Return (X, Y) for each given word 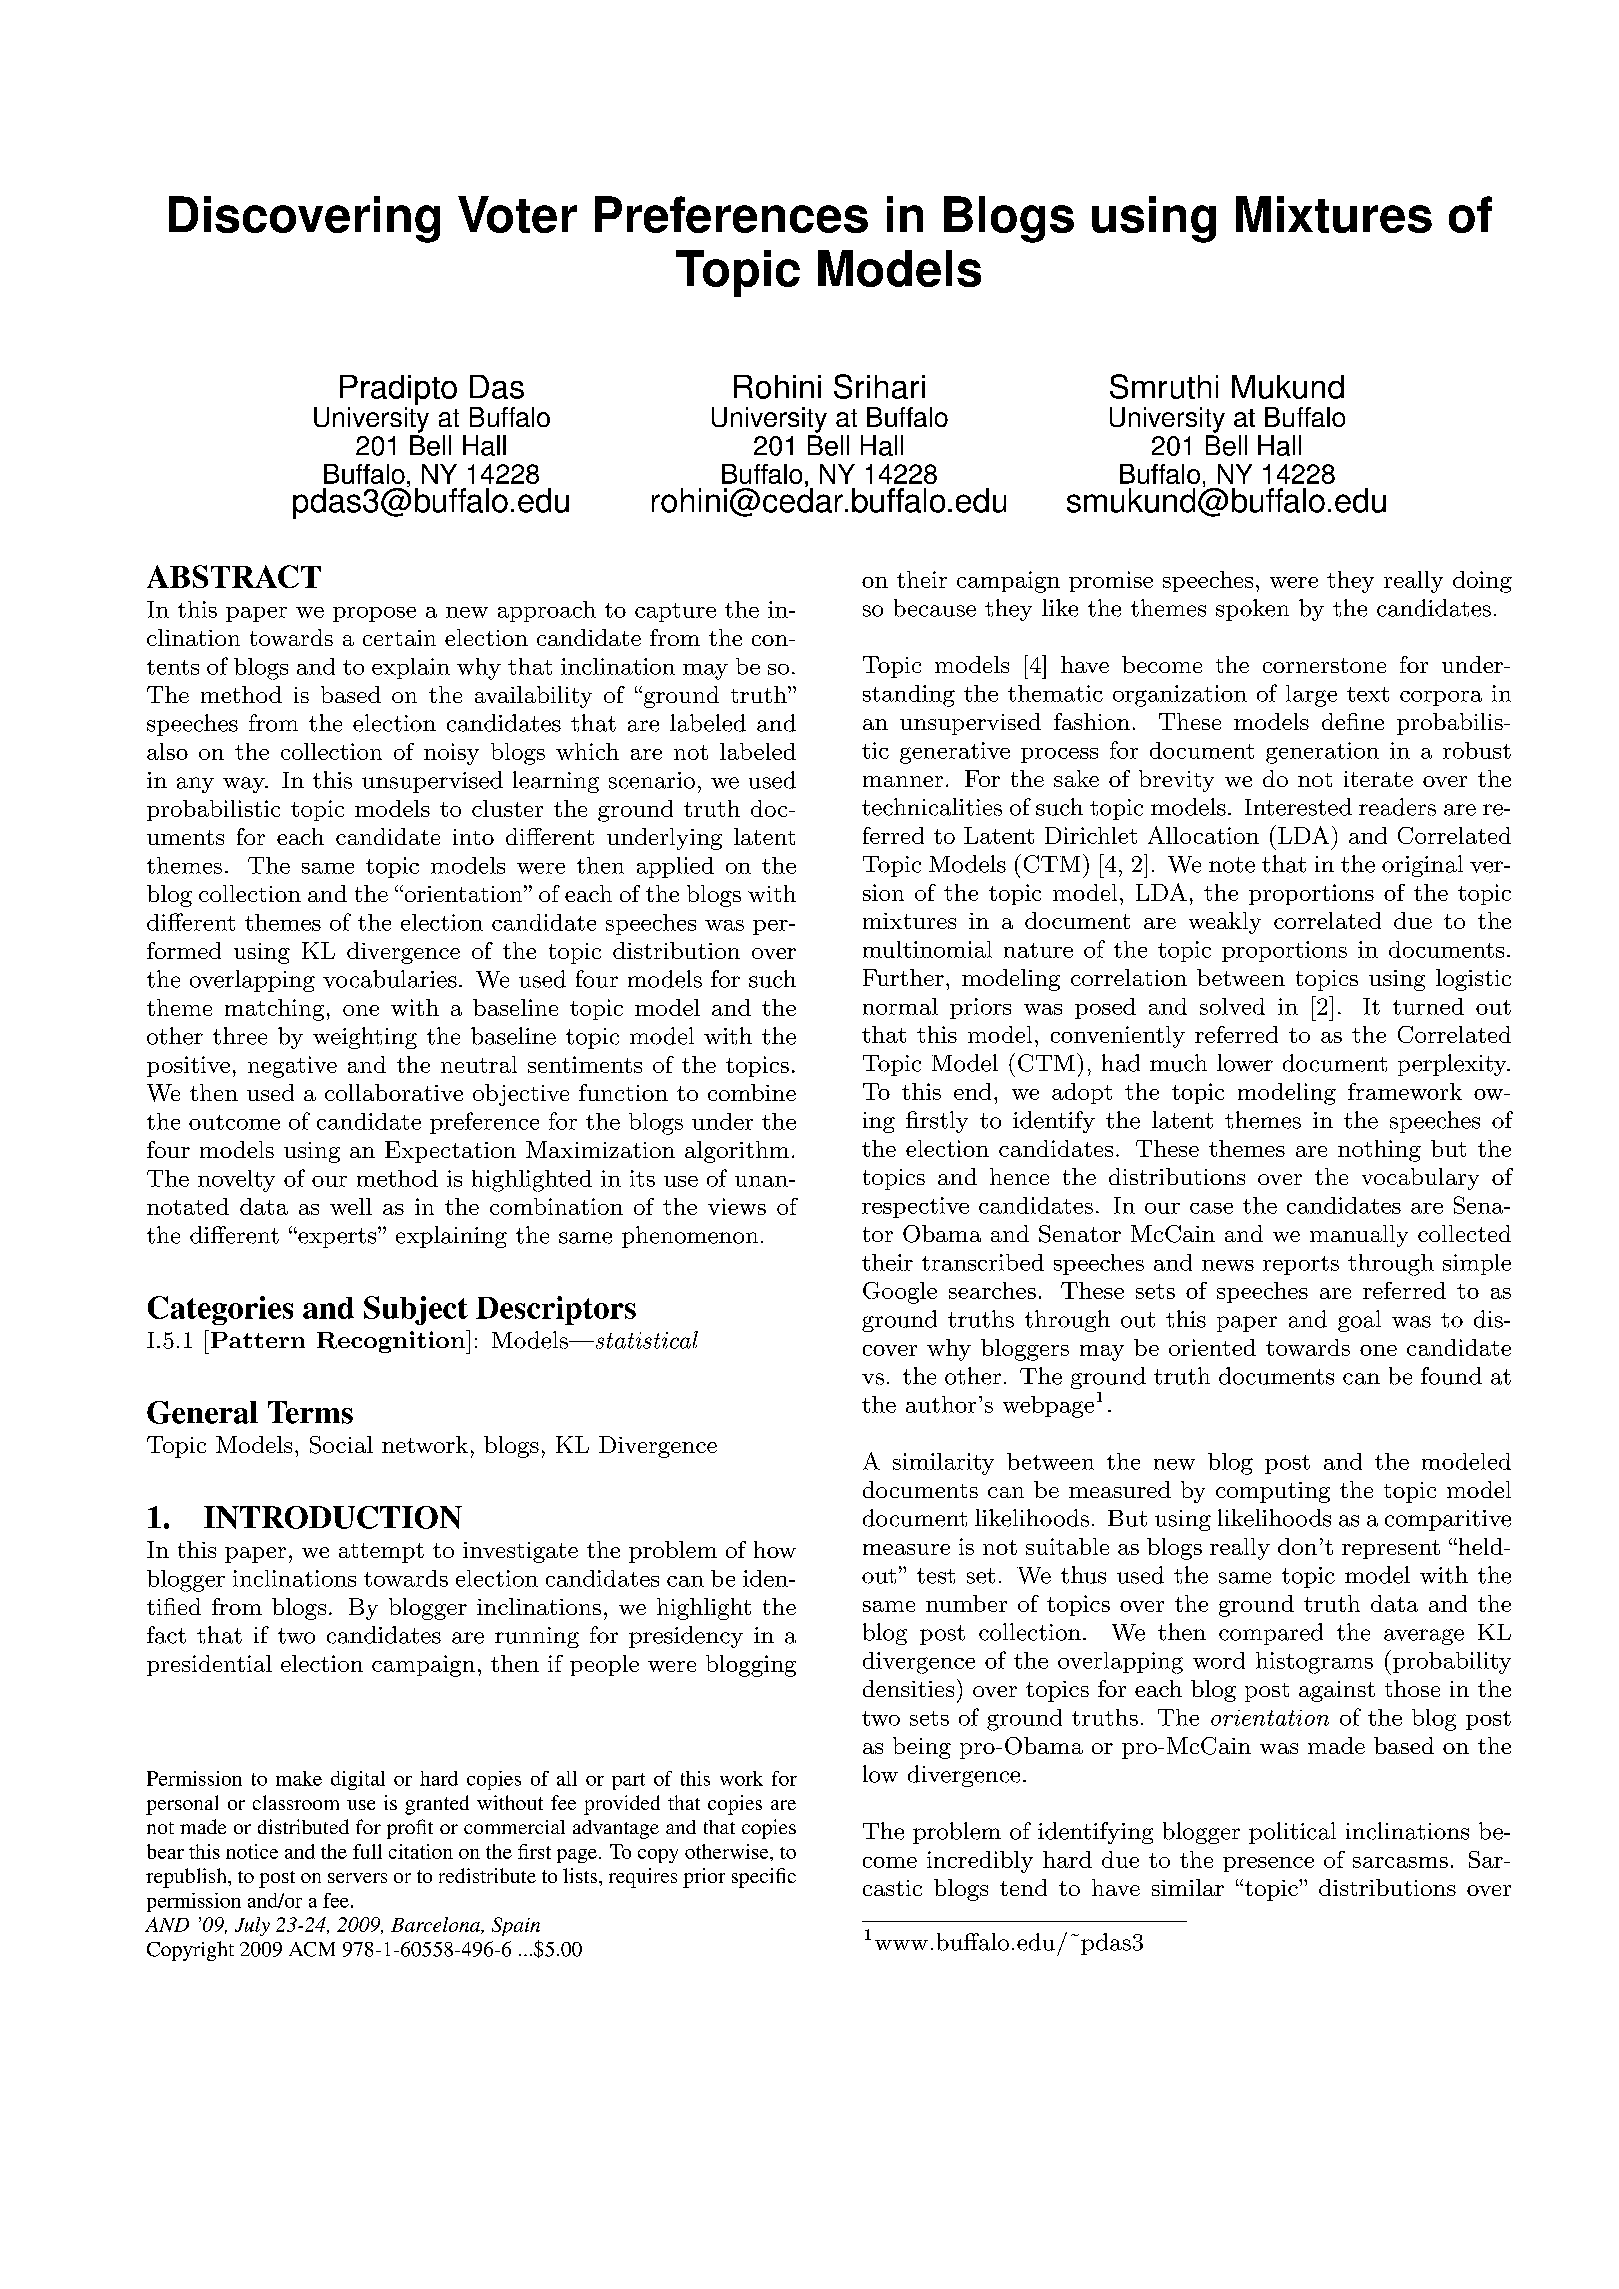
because (935, 608)
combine (752, 1092)
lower (1245, 1063)
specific (764, 1878)
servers (357, 1878)
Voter (517, 214)
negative (292, 1067)
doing (1482, 582)
